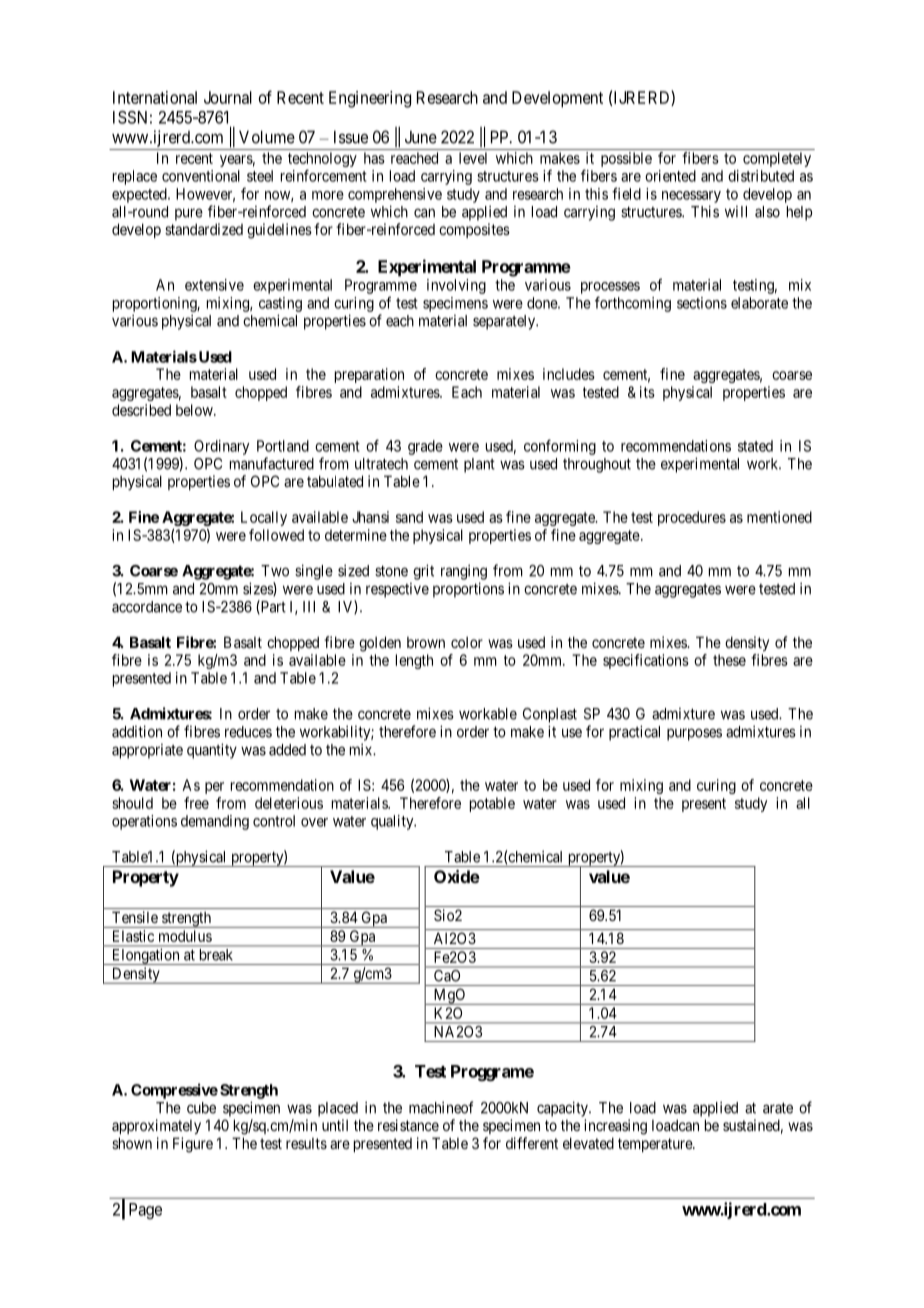 This page has width=924, height=1308. What do you see at coordinates (228, 97) in the page?
I see `Journal` at bounding box center [228, 97].
